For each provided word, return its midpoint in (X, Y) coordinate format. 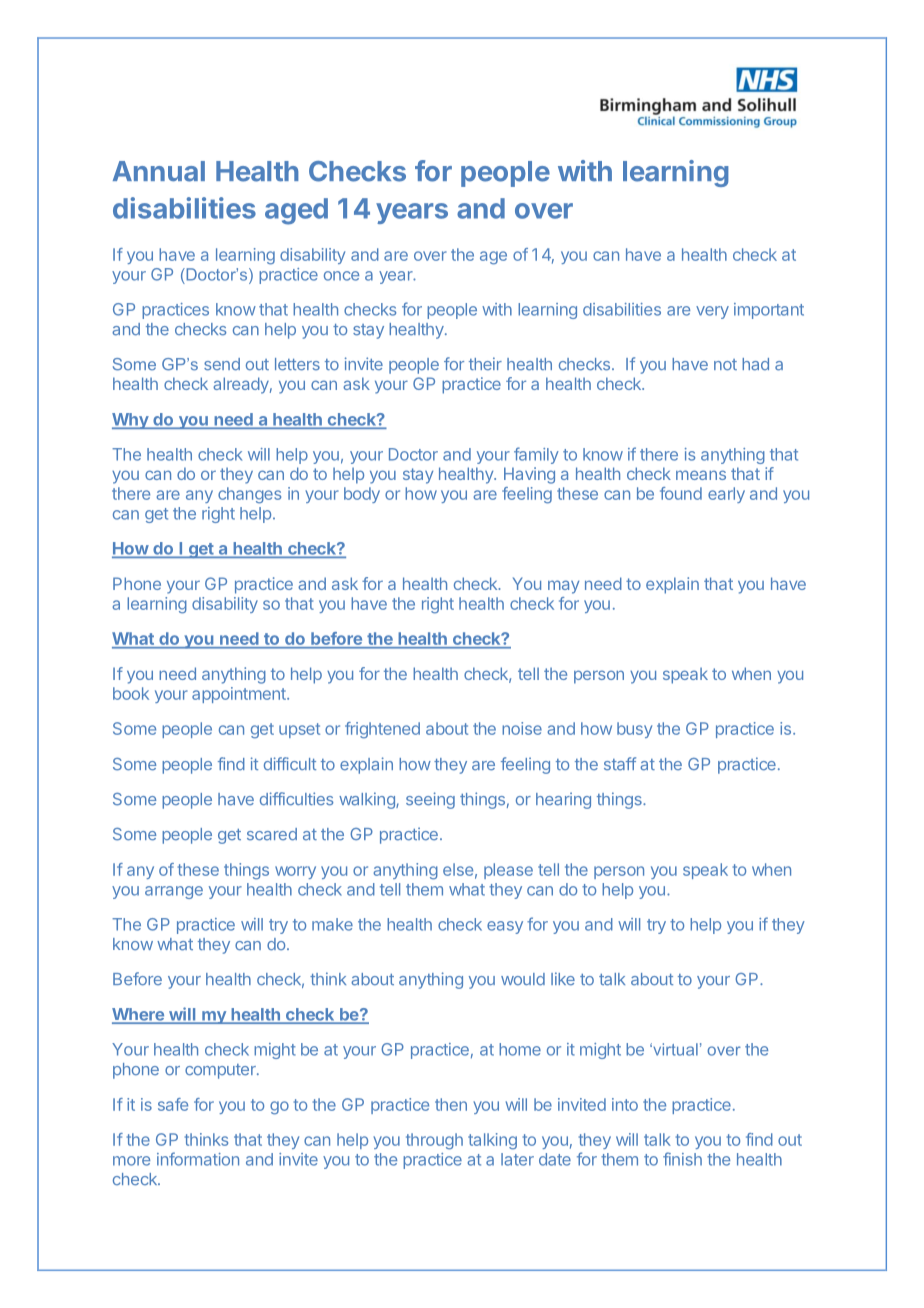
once (341, 276)
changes (249, 495)
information (198, 1159)
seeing (430, 800)
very (712, 312)
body (362, 495)
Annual (159, 171)
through (434, 1141)
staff (620, 764)
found (681, 493)
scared (272, 834)
